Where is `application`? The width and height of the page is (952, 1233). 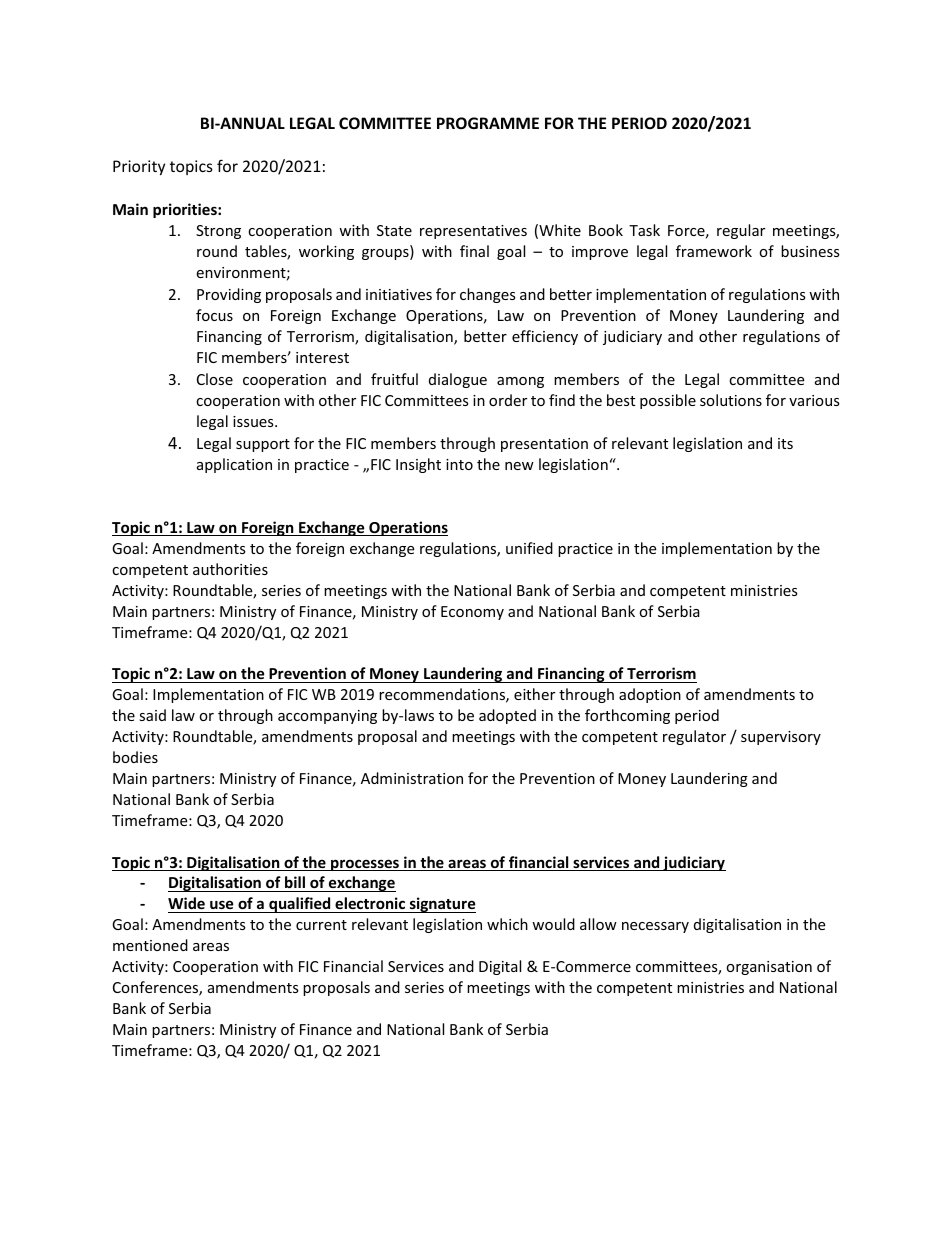
application is located at coordinates (234, 465).
